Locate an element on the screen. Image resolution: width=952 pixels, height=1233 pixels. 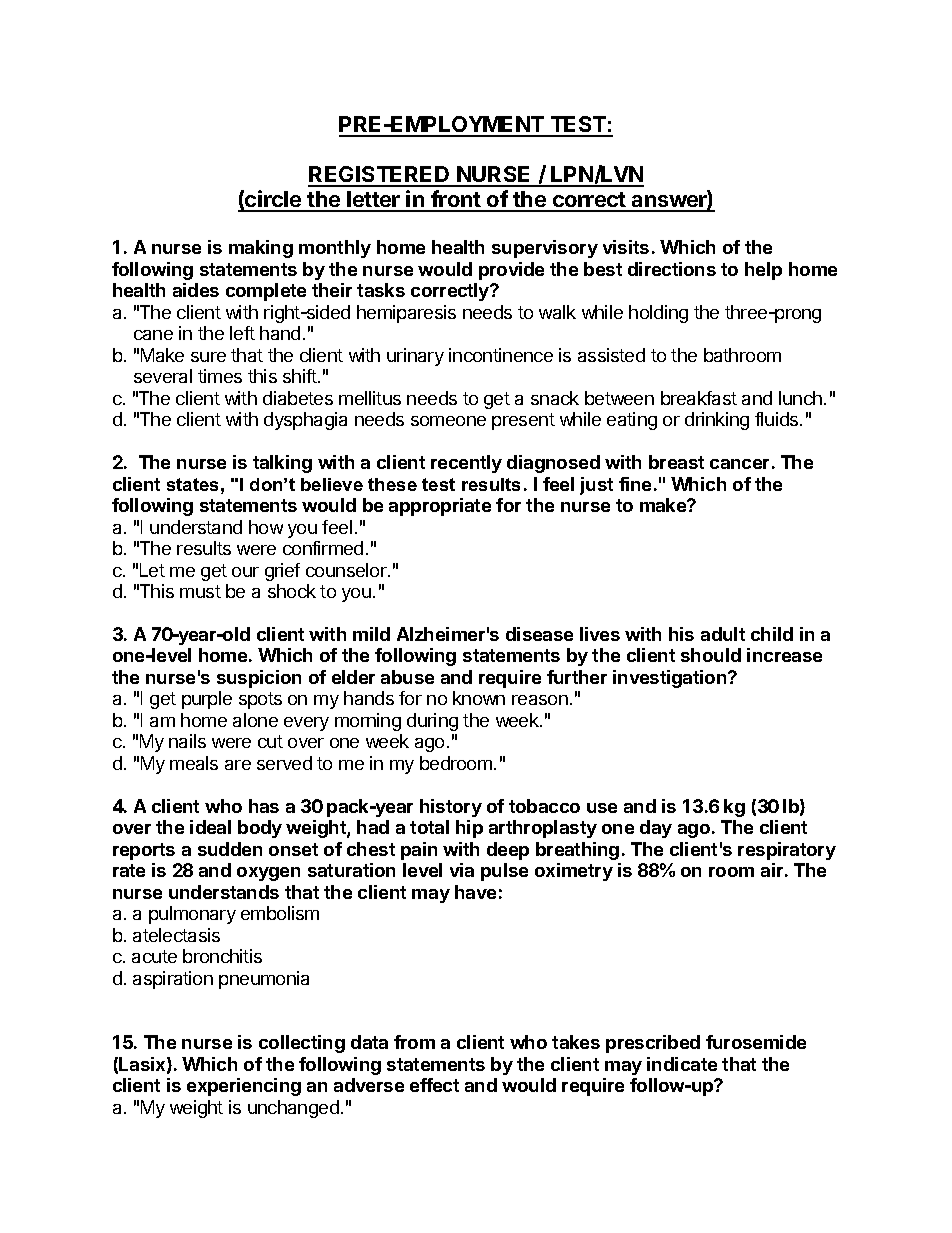
day is located at coordinates (656, 829).
